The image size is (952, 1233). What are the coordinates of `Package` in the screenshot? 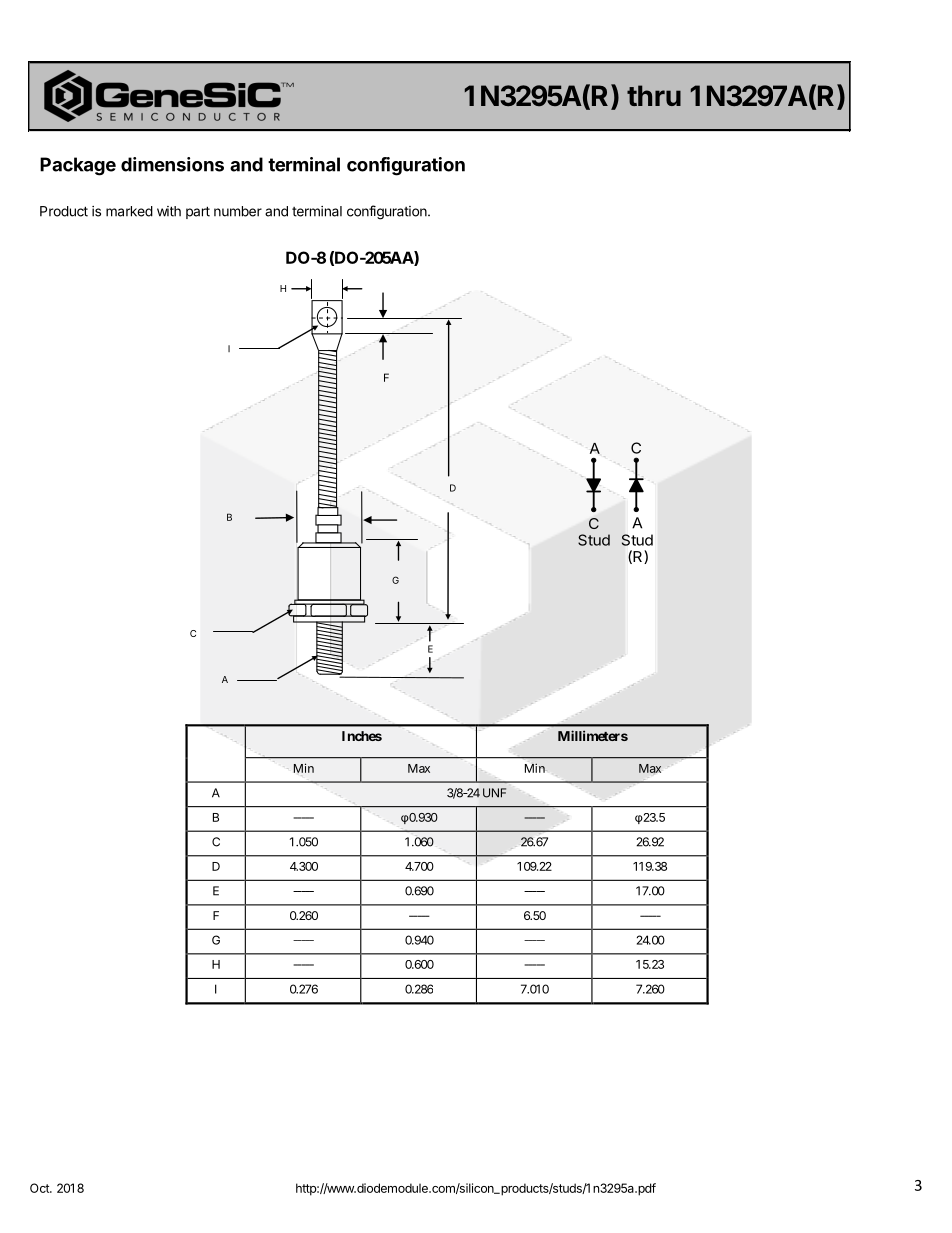 It's located at (78, 166).
